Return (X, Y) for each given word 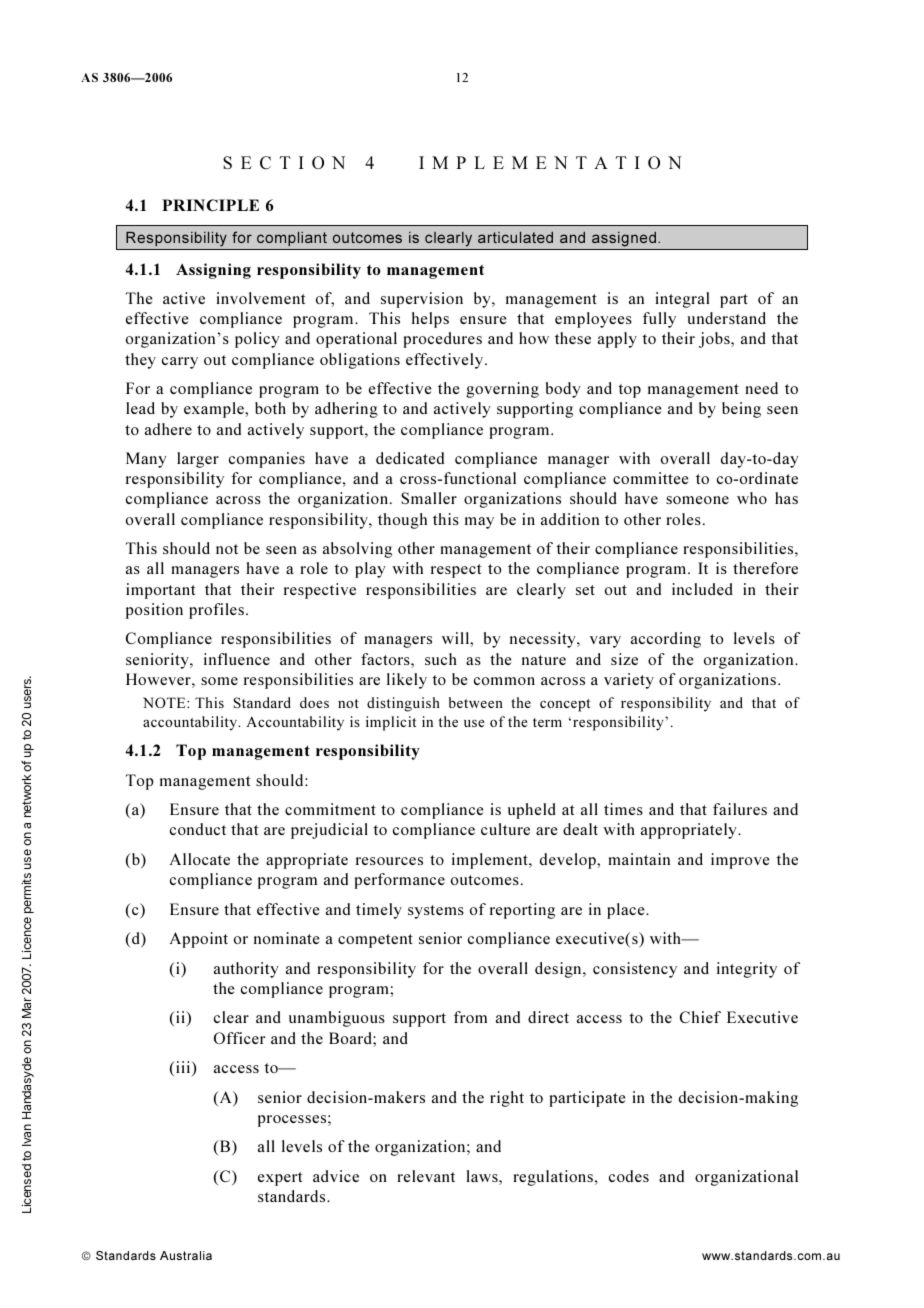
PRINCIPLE (210, 205)
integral (682, 300)
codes (629, 1176)
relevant (426, 1176)
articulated (515, 237)
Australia (186, 1255)
